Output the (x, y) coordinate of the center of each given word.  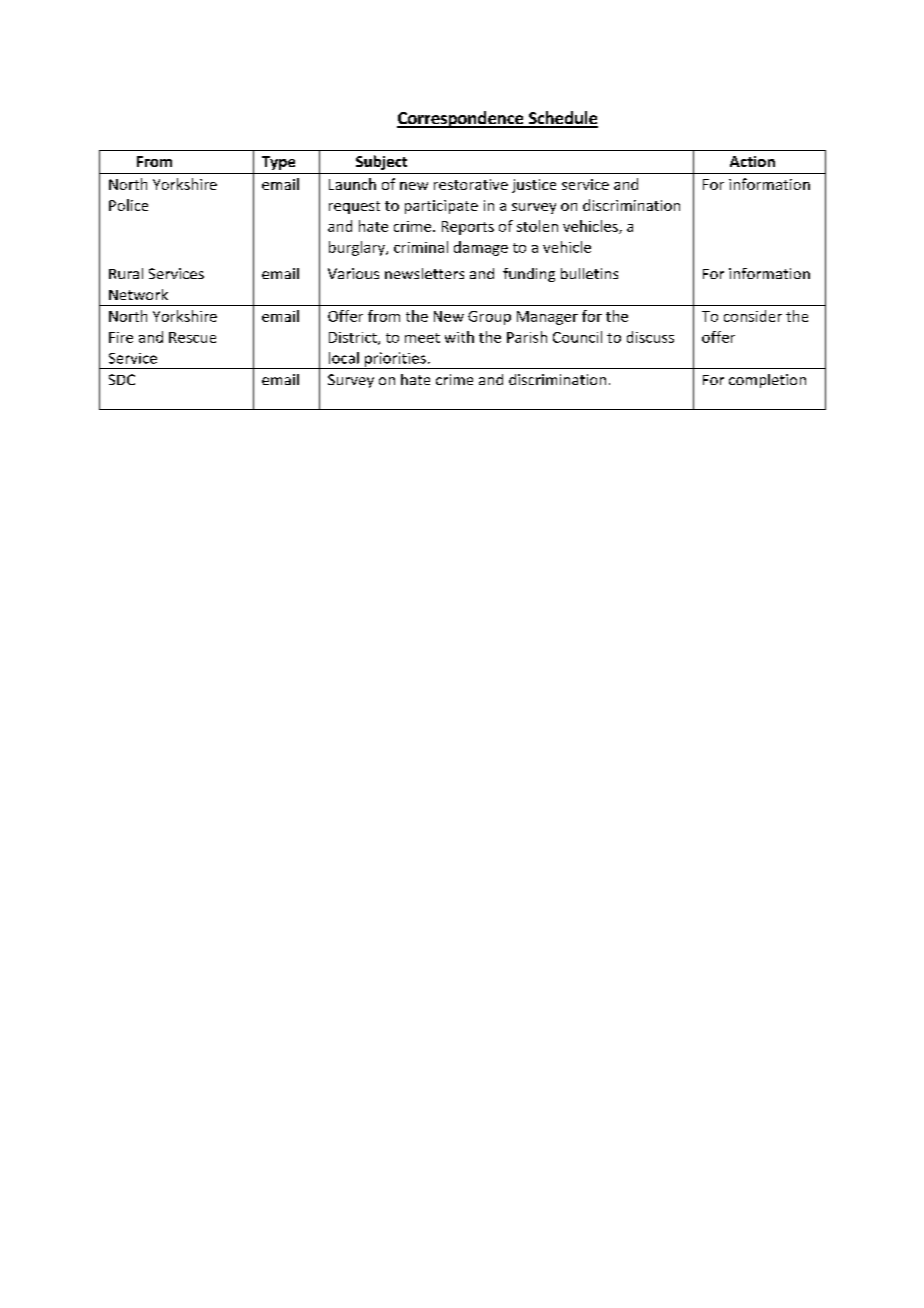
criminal (421, 247)
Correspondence (461, 119)
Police (128, 205)
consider (753, 316)
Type (278, 163)
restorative (471, 184)
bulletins (589, 273)
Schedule (562, 119)
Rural (126, 273)
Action (752, 161)
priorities (395, 360)
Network (138, 294)
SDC (122, 379)
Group (489, 318)
